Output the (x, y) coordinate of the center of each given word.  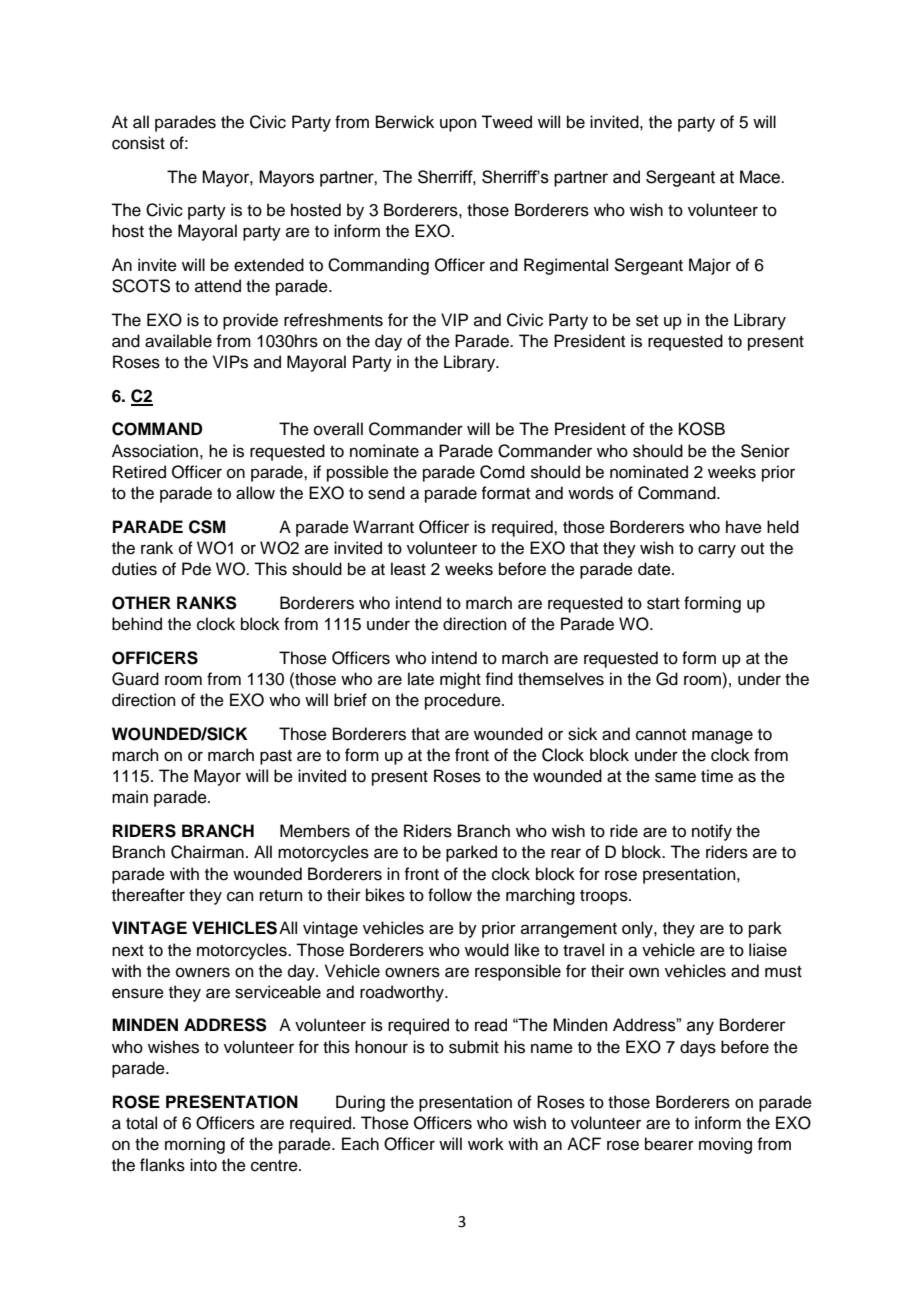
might (460, 680)
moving (725, 1145)
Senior (765, 451)
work (486, 1144)
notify (712, 832)
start (663, 604)
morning (195, 1145)
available (178, 341)
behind (137, 624)
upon (458, 125)
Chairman (207, 852)
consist (138, 143)
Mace (761, 177)
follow (450, 895)
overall (338, 429)
